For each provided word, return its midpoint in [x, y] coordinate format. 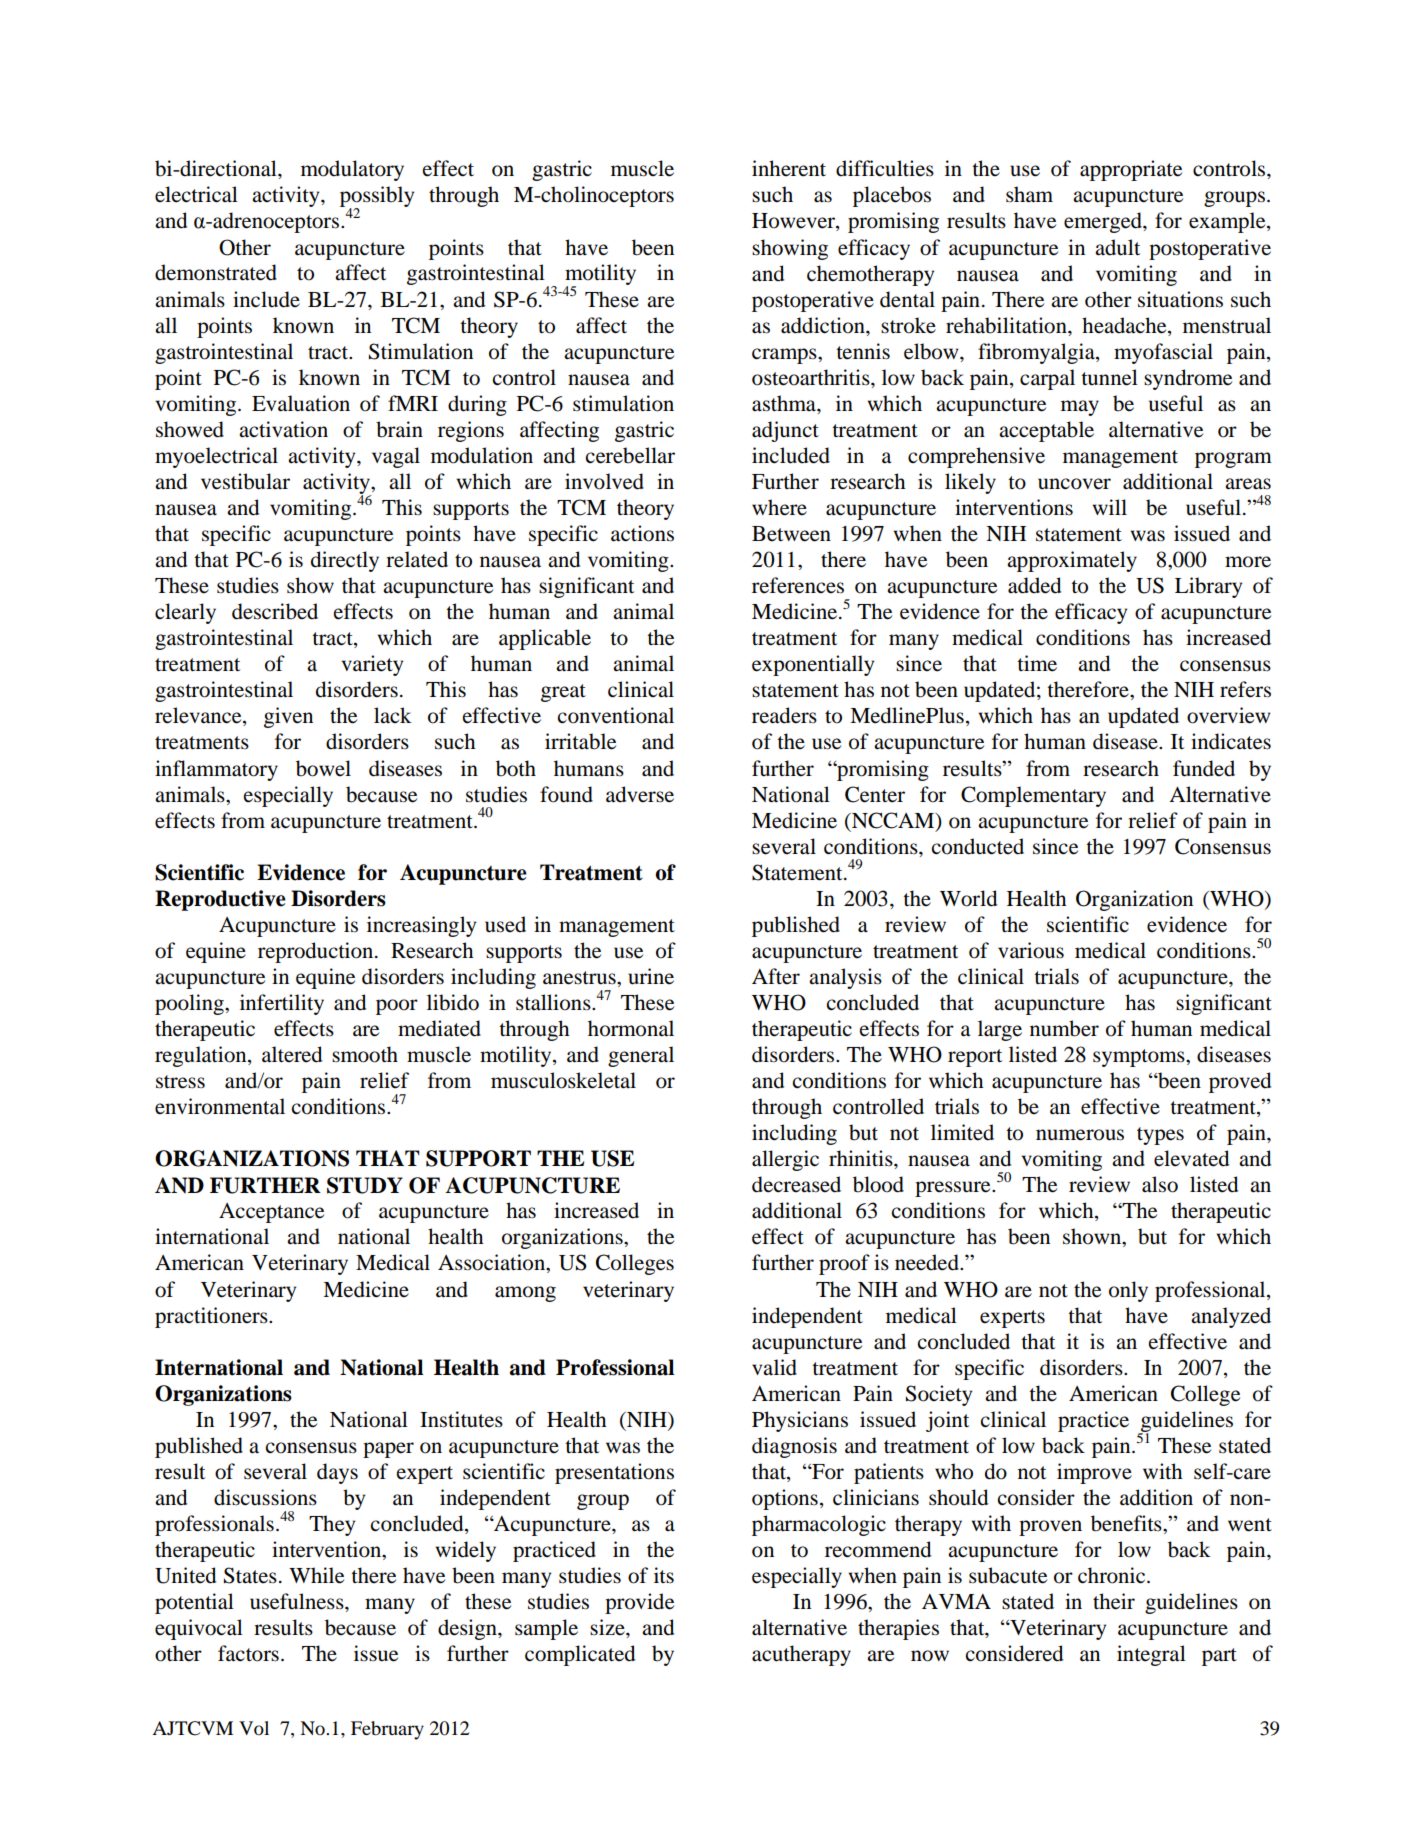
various [1031, 950]
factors [248, 1653]
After [776, 976]
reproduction [317, 952]
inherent [789, 168]
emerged [1104, 222]
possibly [377, 198]
